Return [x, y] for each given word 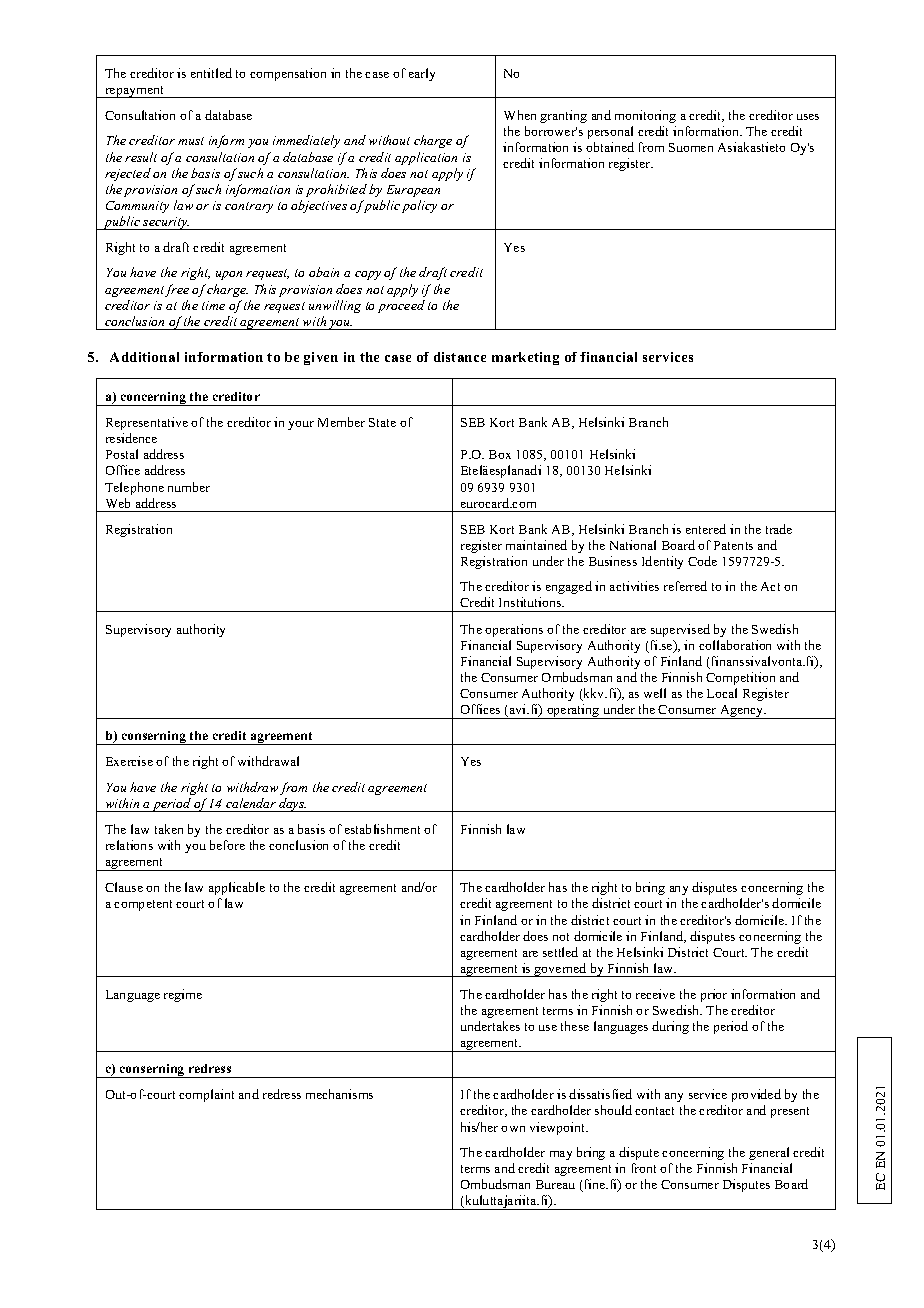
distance [460, 357]
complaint [206, 1095]
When [520, 115]
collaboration [735, 645]
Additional [144, 357]
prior [714, 995]
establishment [382, 829]
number [189, 487]
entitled [211, 73]
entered [706, 529]
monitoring [645, 116]
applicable [237, 888]
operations [514, 630]
